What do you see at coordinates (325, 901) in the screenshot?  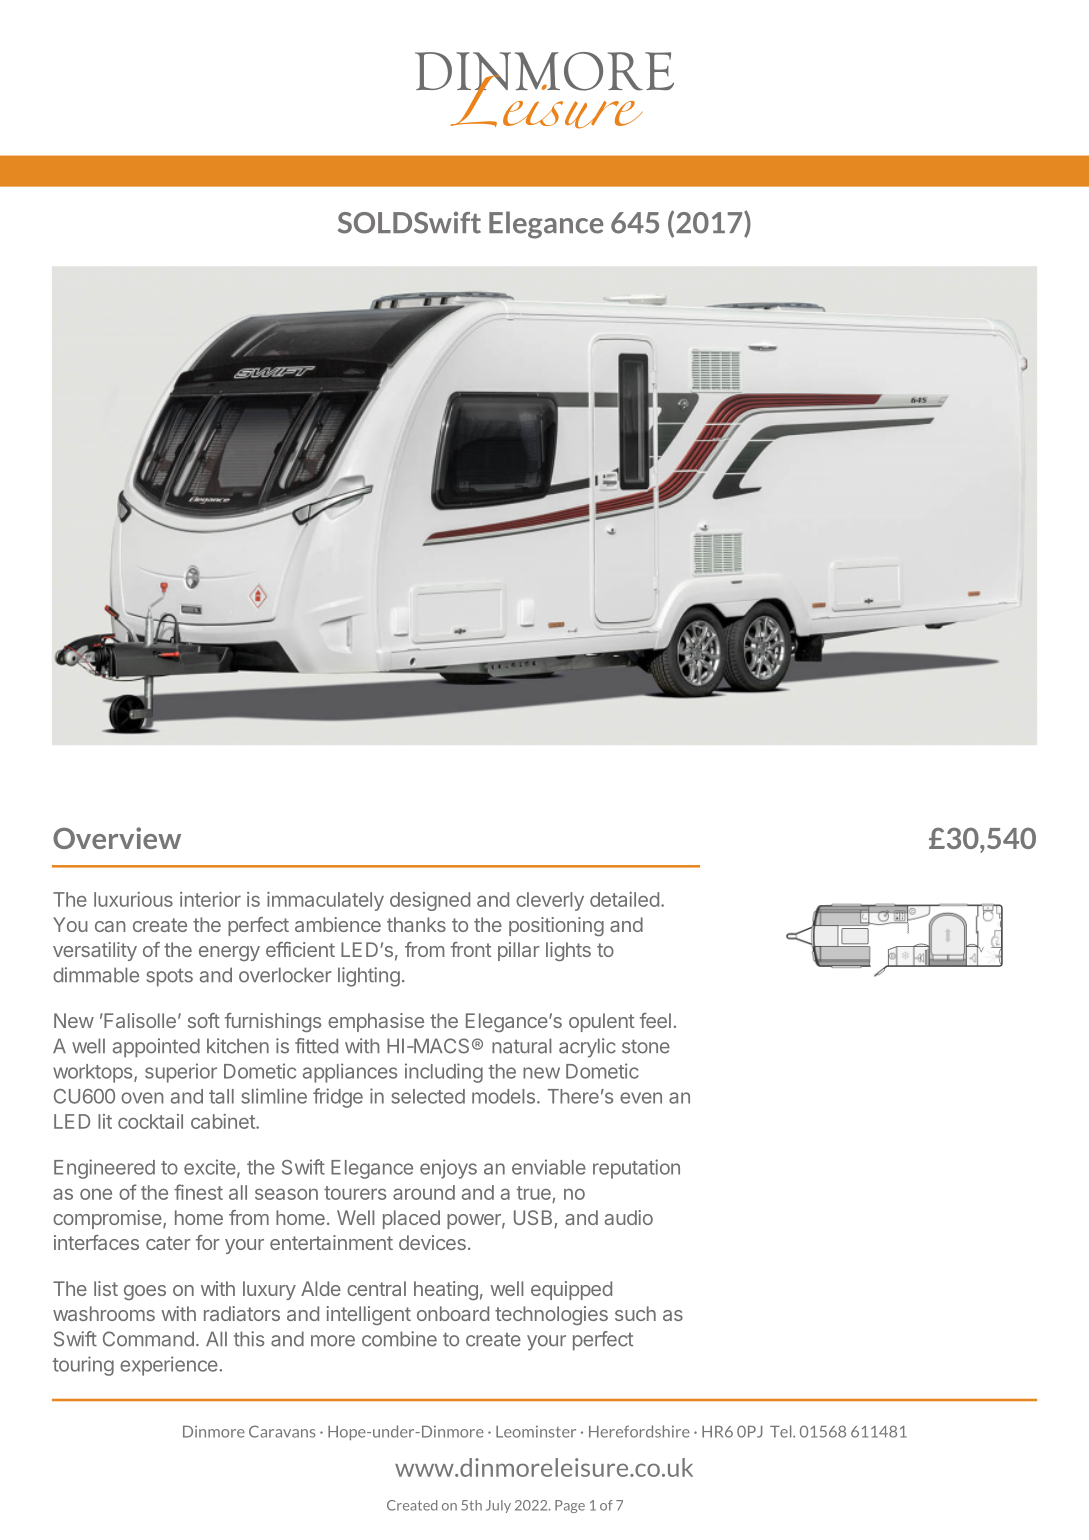 I see `immaculately` at bounding box center [325, 901].
